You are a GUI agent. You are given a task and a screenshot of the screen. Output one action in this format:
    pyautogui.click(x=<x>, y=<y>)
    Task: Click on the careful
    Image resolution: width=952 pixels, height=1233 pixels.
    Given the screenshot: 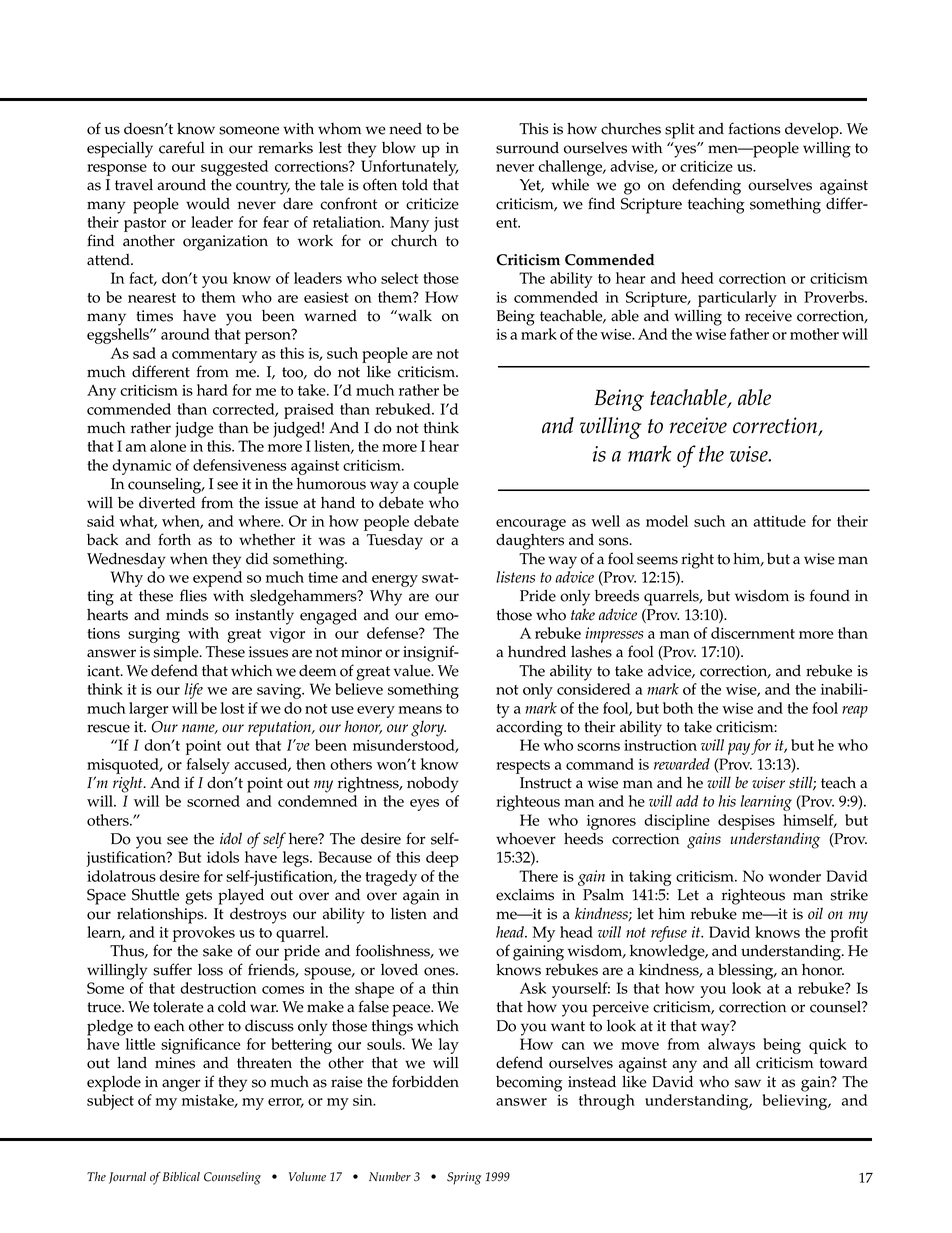 What is the action you would take?
    pyautogui.click(x=182, y=147)
